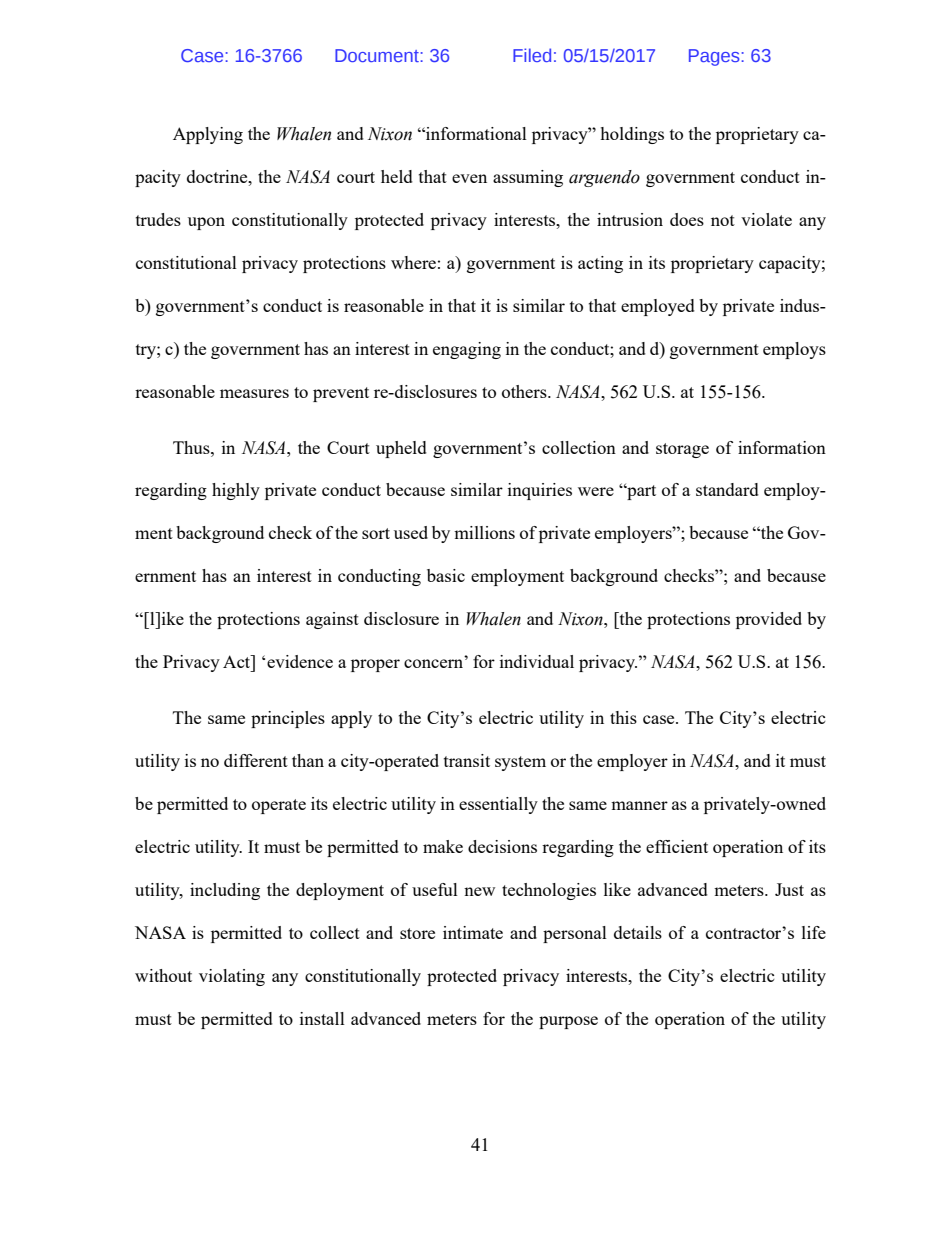 The image size is (952, 1233). What do you see at coordinates (467, 350) in the page?
I see `engaging` at bounding box center [467, 350].
